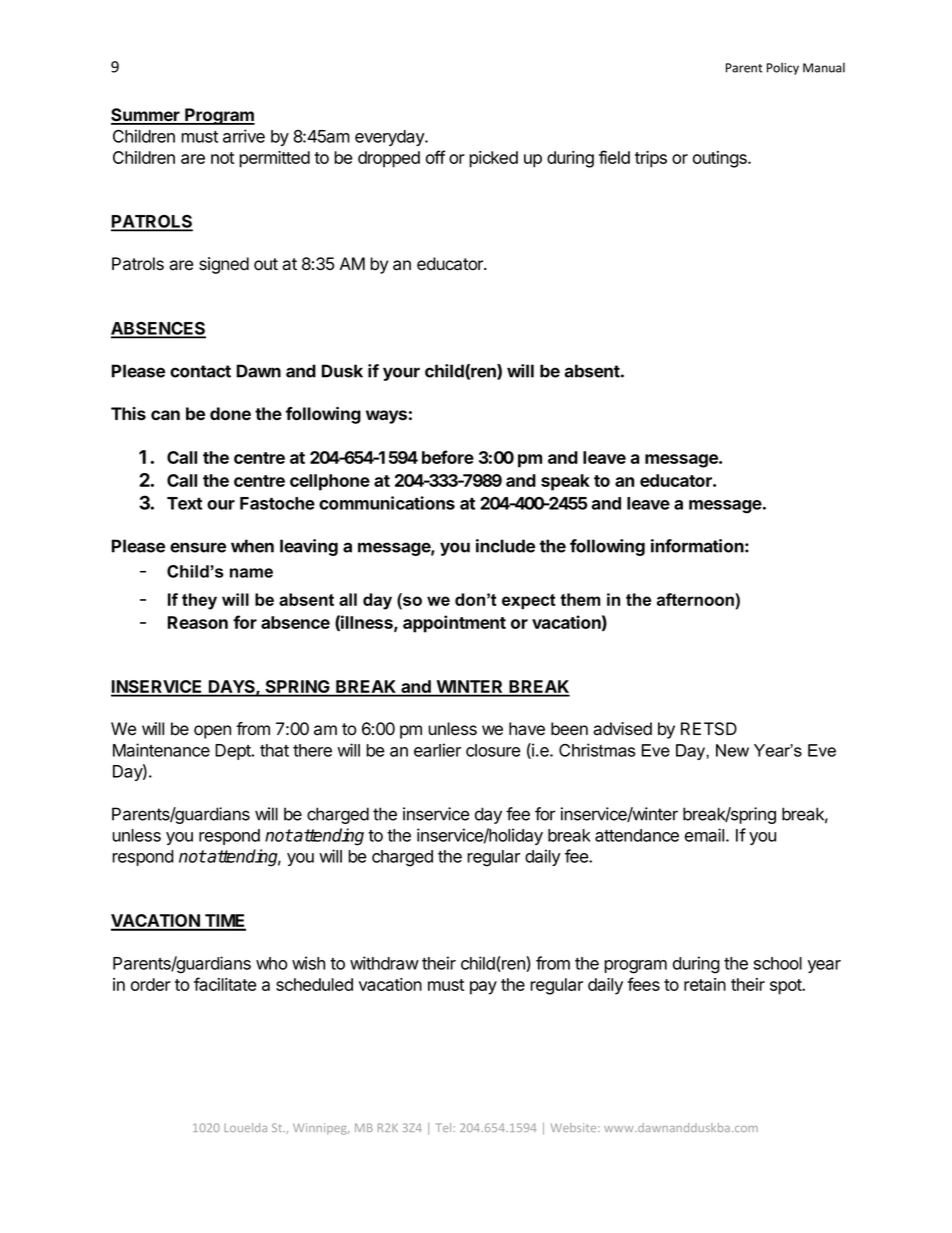 This screenshot has width=952, height=1233. What do you see at coordinates (443, 1127) in the screenshot?
I see `Tel` at bounding box center [443, 1127].
